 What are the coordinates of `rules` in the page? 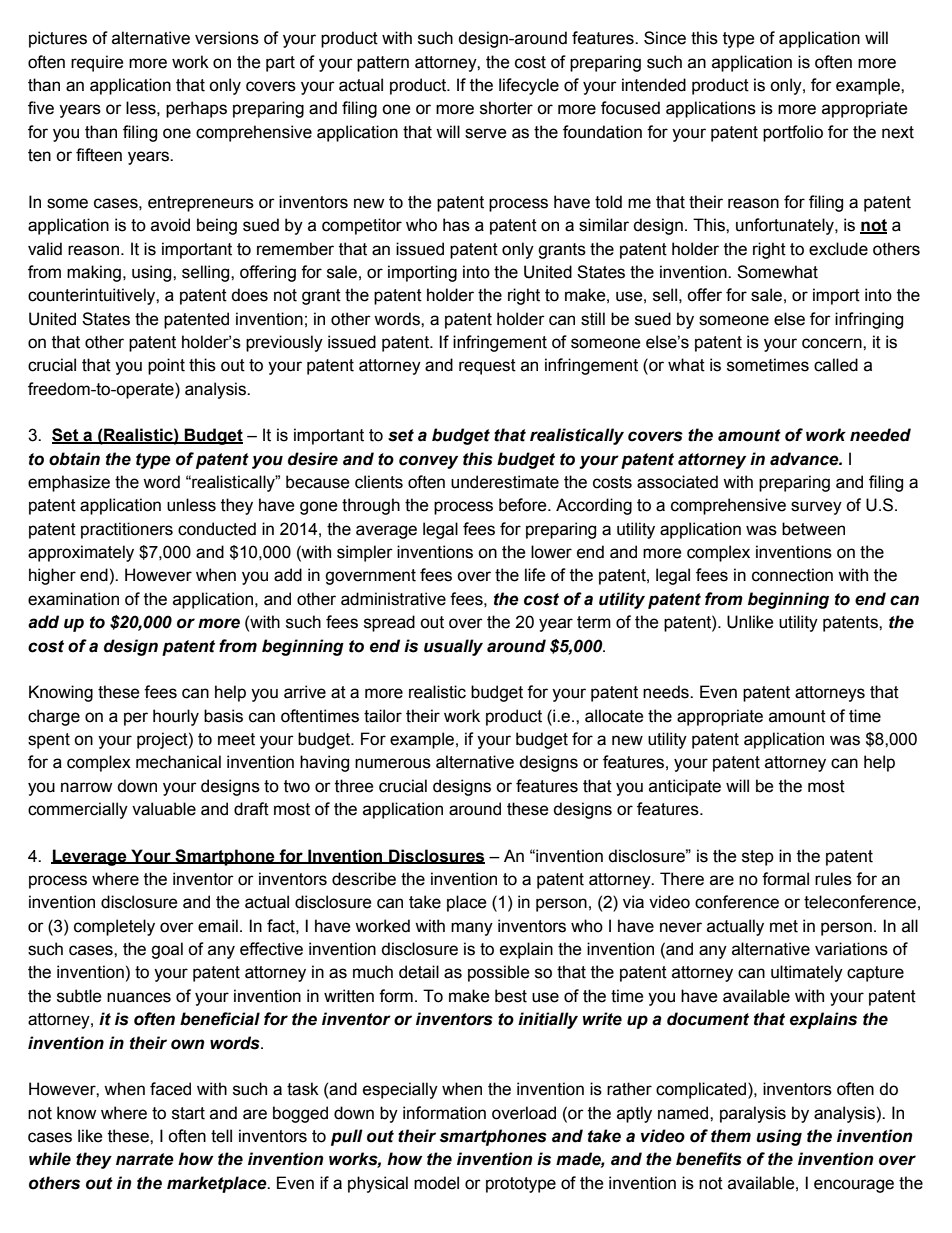 It's located at (833, 879).
